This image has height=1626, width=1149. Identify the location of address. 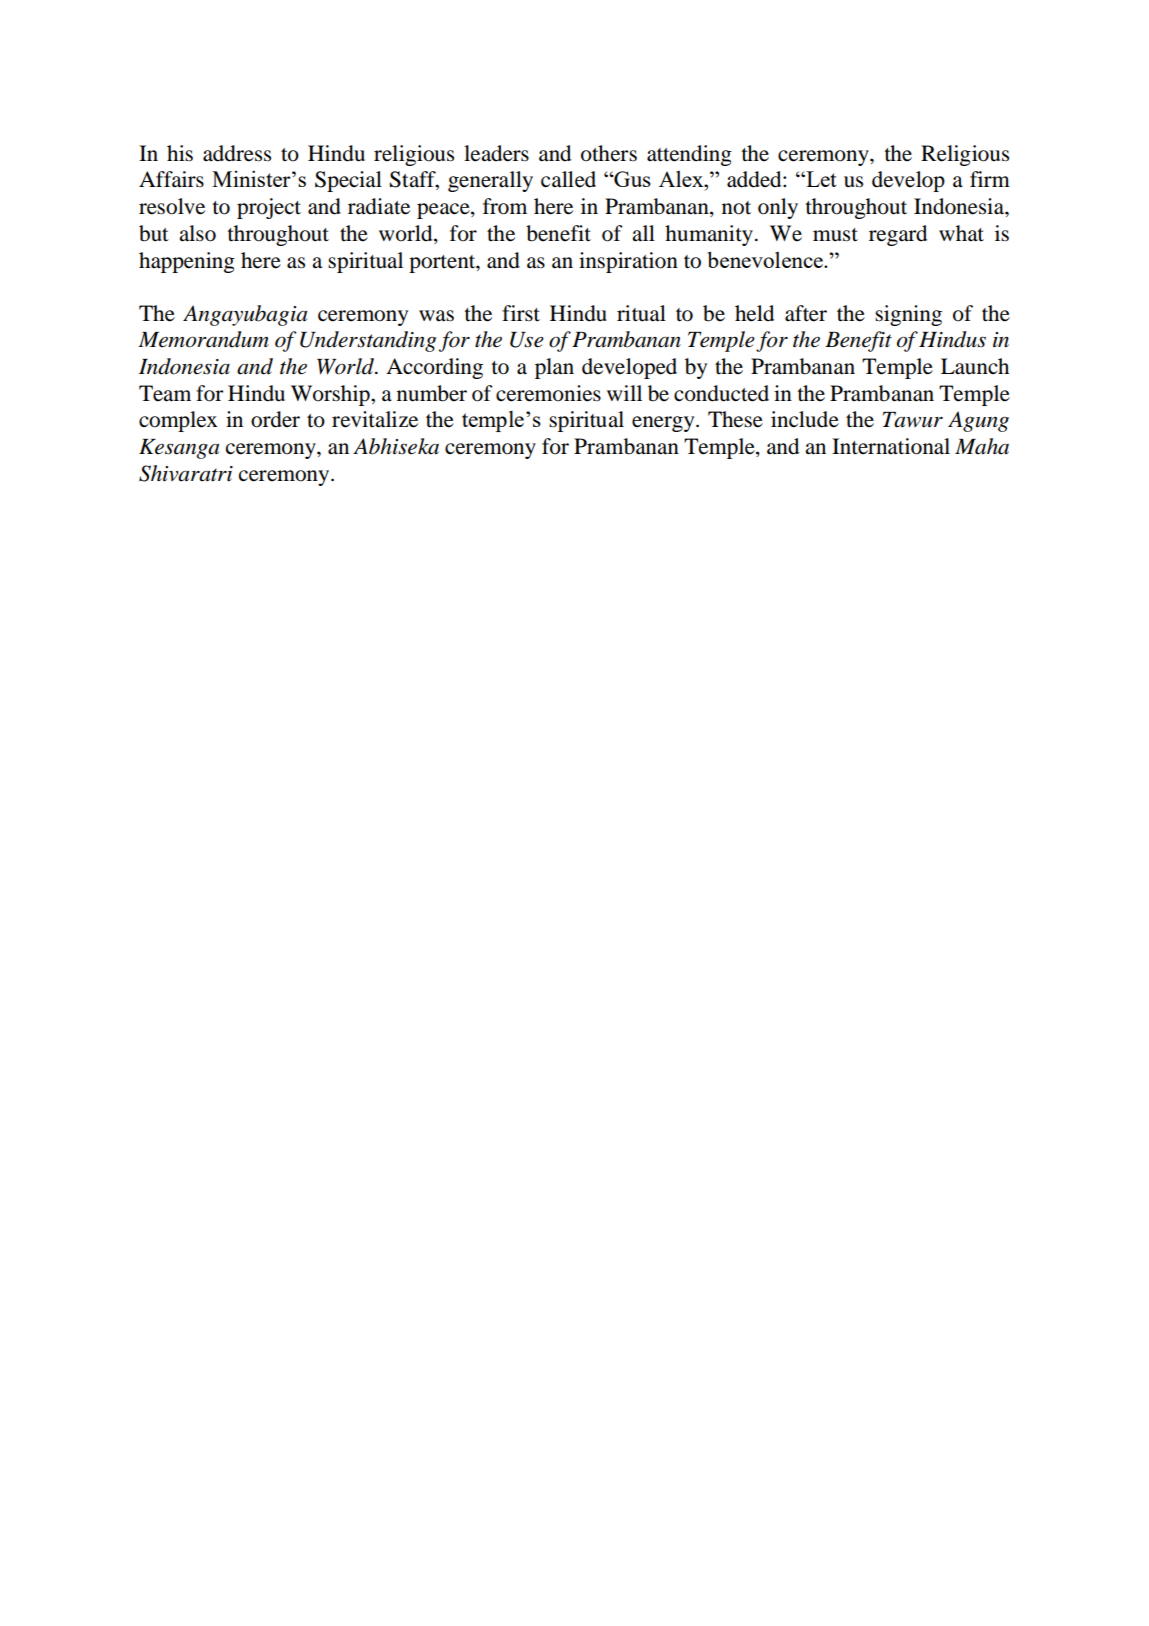
(237, 153).
